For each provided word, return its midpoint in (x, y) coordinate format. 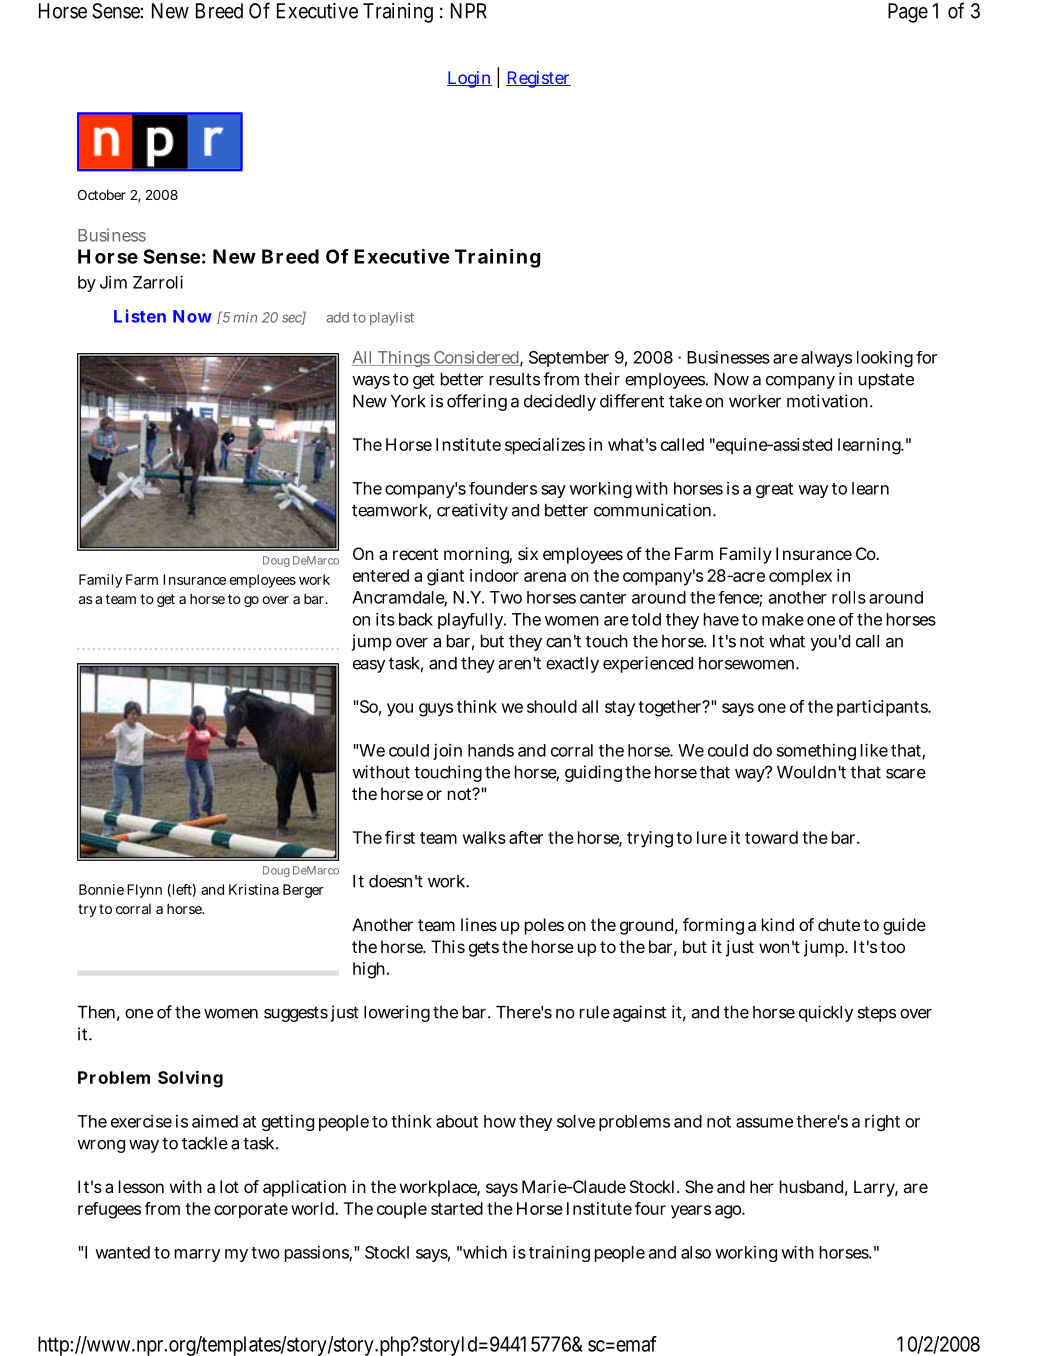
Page (908, 13)
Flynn (144, 891)
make (783, 619)
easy (369, 666)
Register (538, 79)
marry (197, 1255)
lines (479, 924)
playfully (472, 621)
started (457, 1208)
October (102, 195)
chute (839, 924)
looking (885, 359)
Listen (140, 316)
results (515, 379)
